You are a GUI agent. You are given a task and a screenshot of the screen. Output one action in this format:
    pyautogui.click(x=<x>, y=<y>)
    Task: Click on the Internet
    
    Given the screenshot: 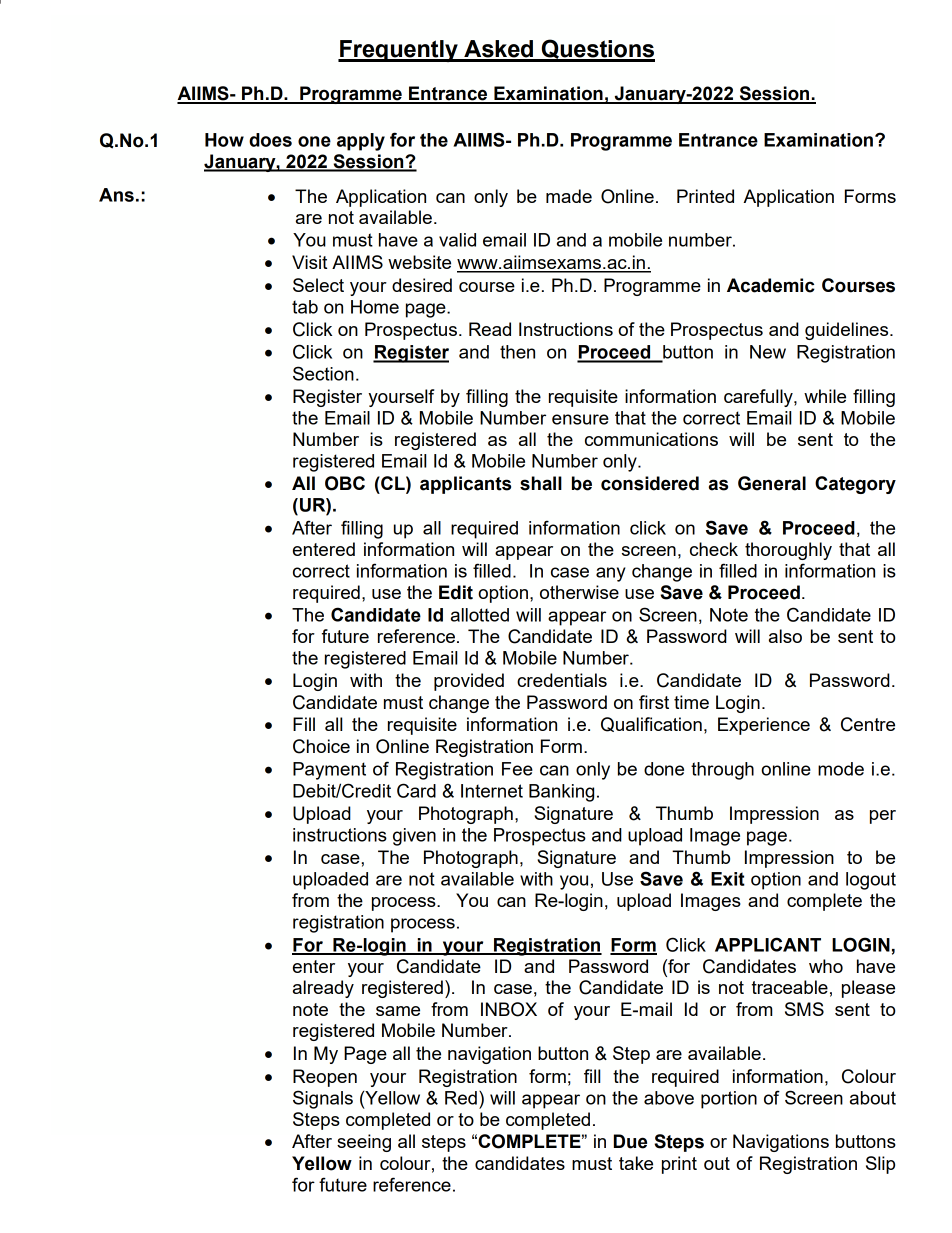 What is the action you would take?
    pyautogui.click(x=492, y=791)
